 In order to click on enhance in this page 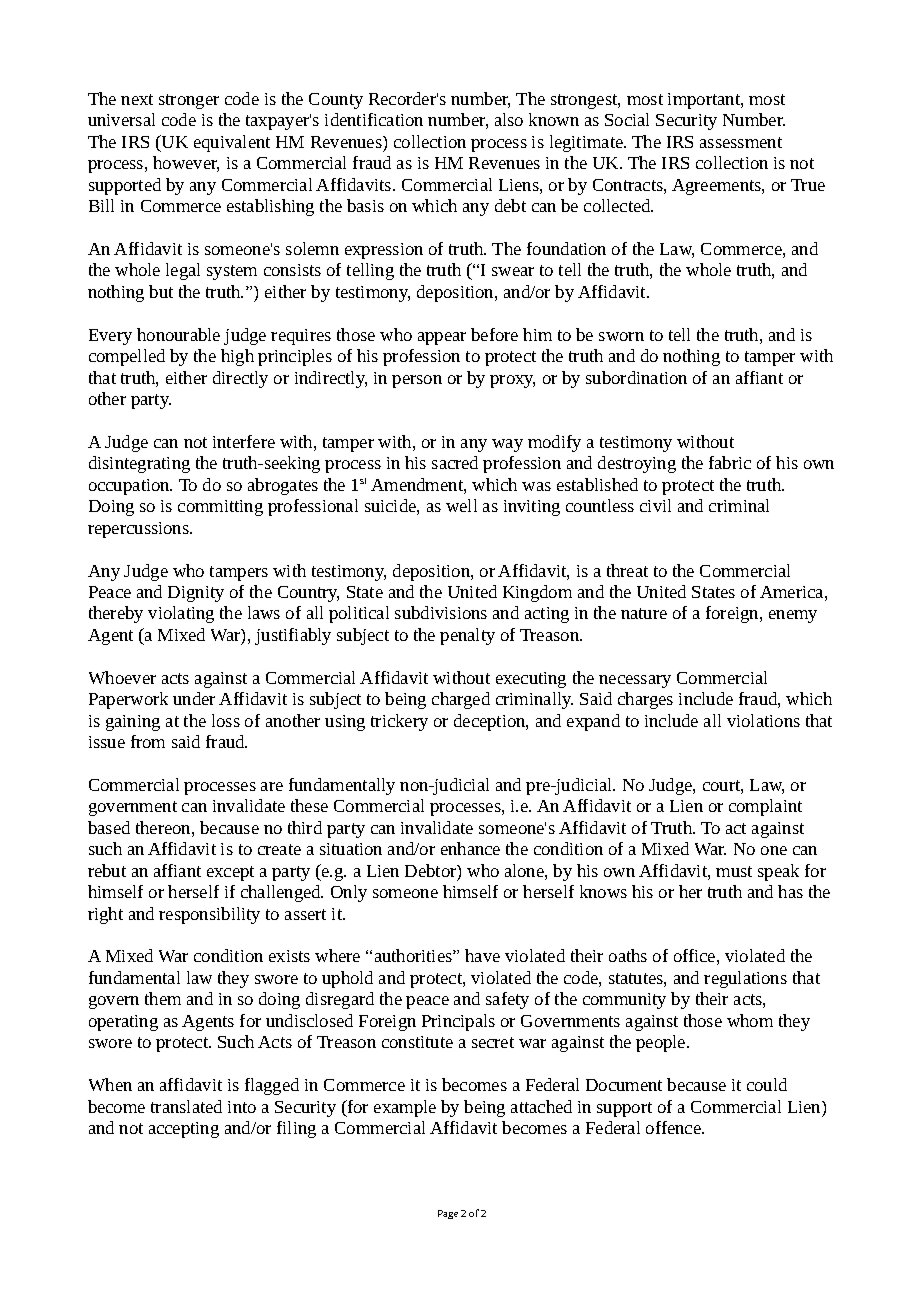, I will do `click(470, 848)`.
